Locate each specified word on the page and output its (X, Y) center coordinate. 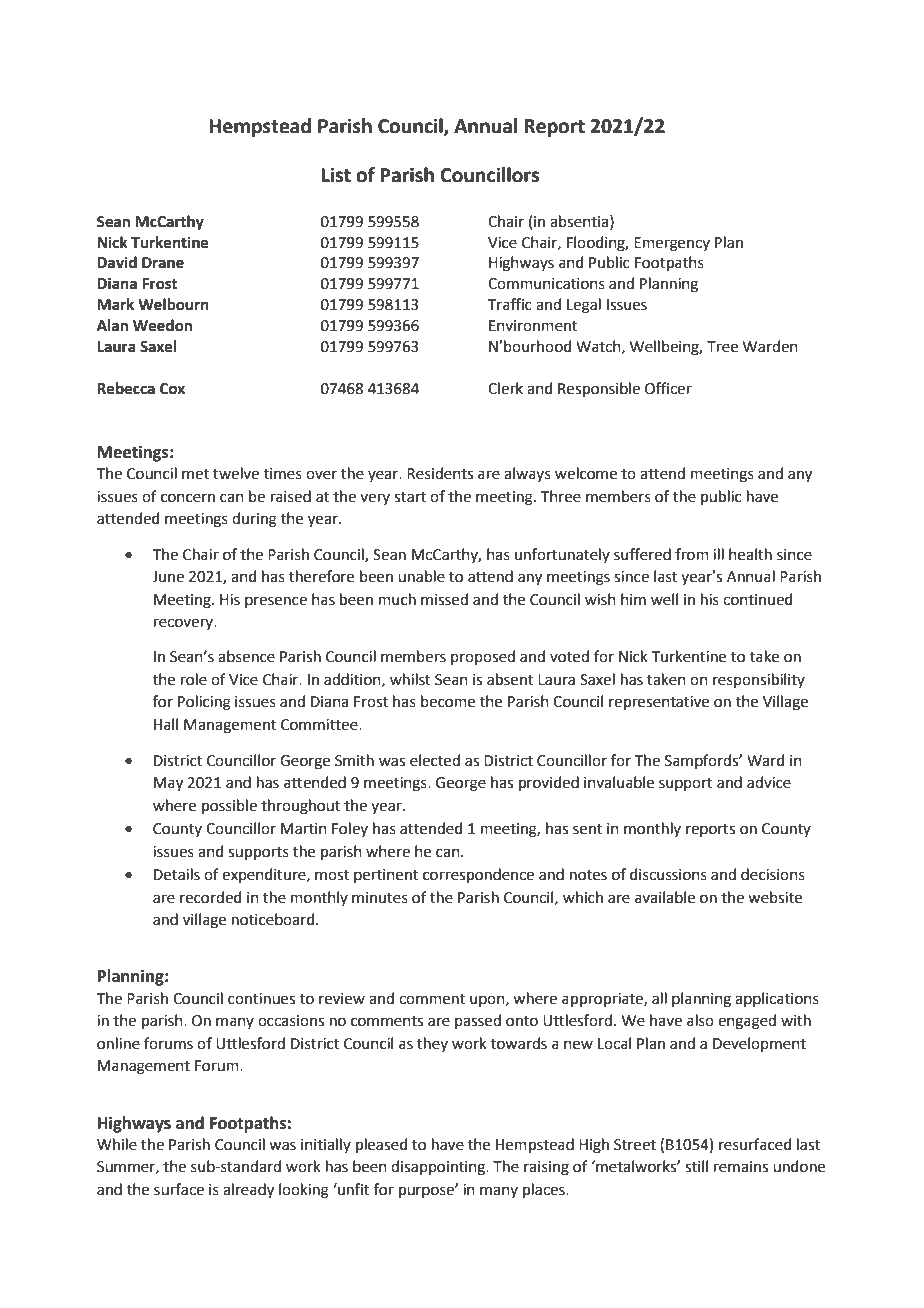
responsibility (759, 680)
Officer (668, 388)
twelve (236, 473)
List (336, 175)
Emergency (672, 244)
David (117, 262)
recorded (211, 897)
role (194, 679)
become (448, 701)
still (696, 1166)
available (665, 897)
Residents (440, 473)
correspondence (478, 875)
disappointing (439, 1168)
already (248, 1191)
